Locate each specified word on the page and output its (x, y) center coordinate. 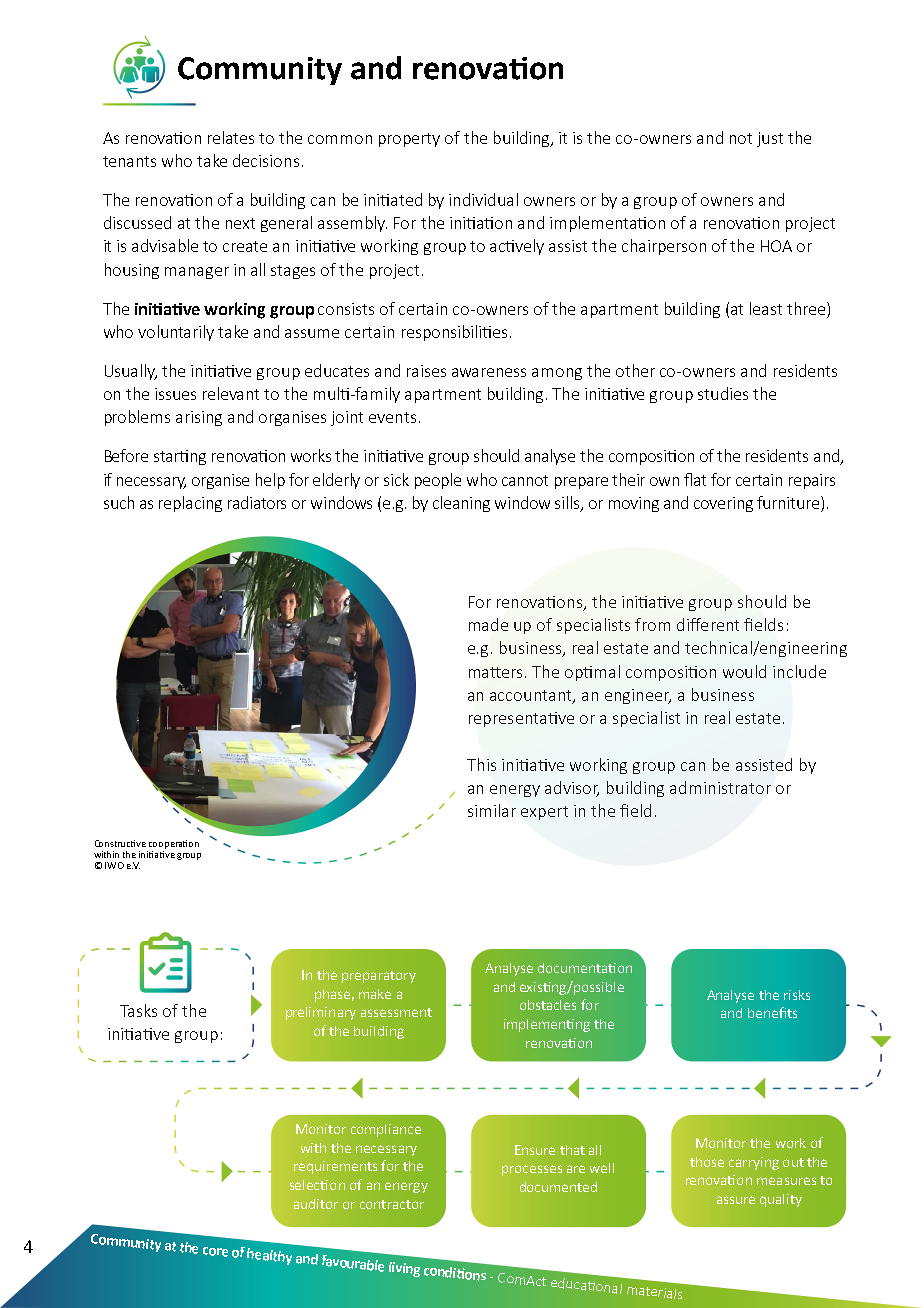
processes (532, 1170)
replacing (190, 504)
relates (231, 137)
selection (317, 1185)
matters (497, 672)
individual (483, 199)
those (707, 1162)
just (770, 139)
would (744, 671)
